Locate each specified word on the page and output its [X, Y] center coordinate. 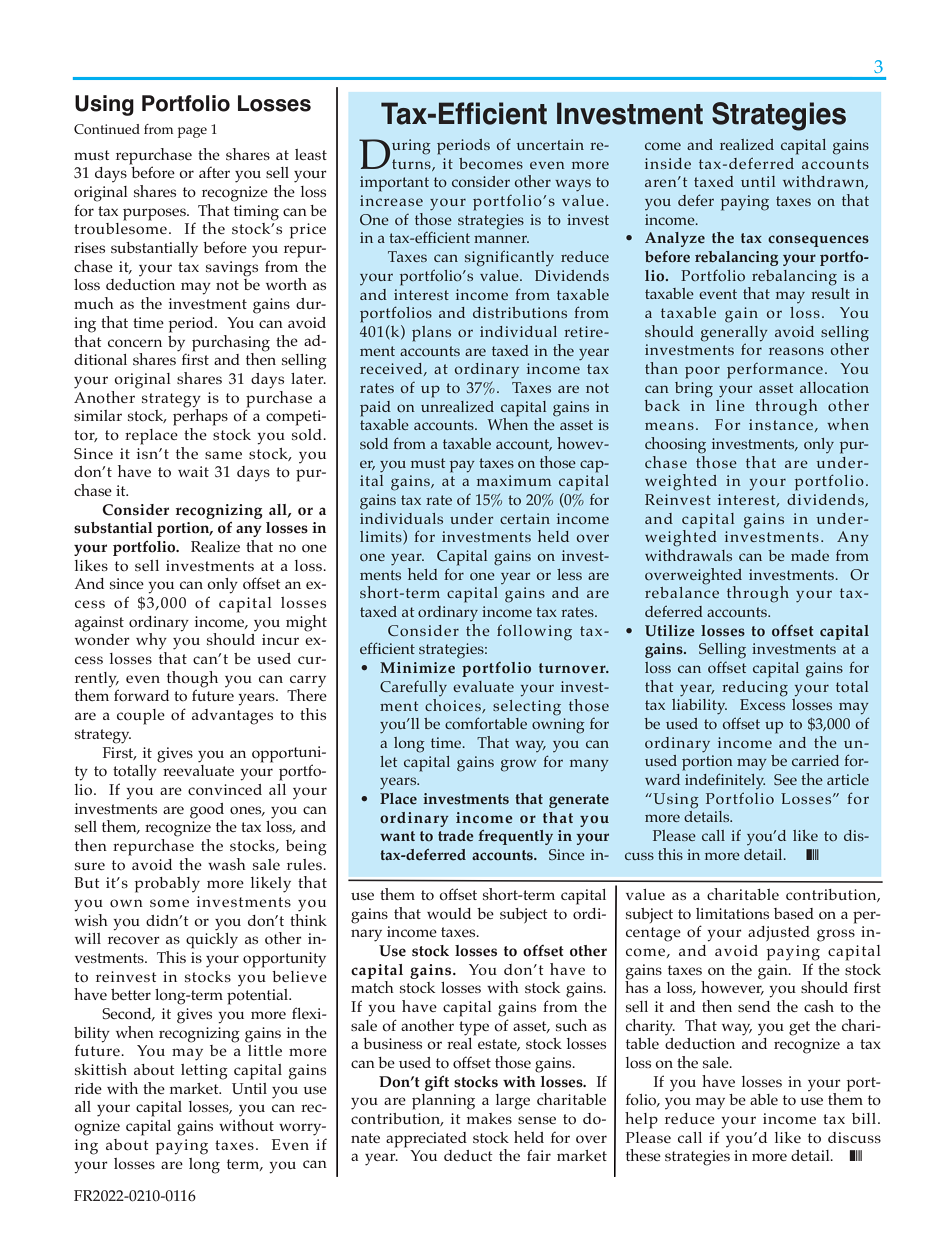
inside [668, 163]
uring [411, 147]
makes [489, 1118]
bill [865, 1118]
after [214, 172]
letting [204, 1072]
